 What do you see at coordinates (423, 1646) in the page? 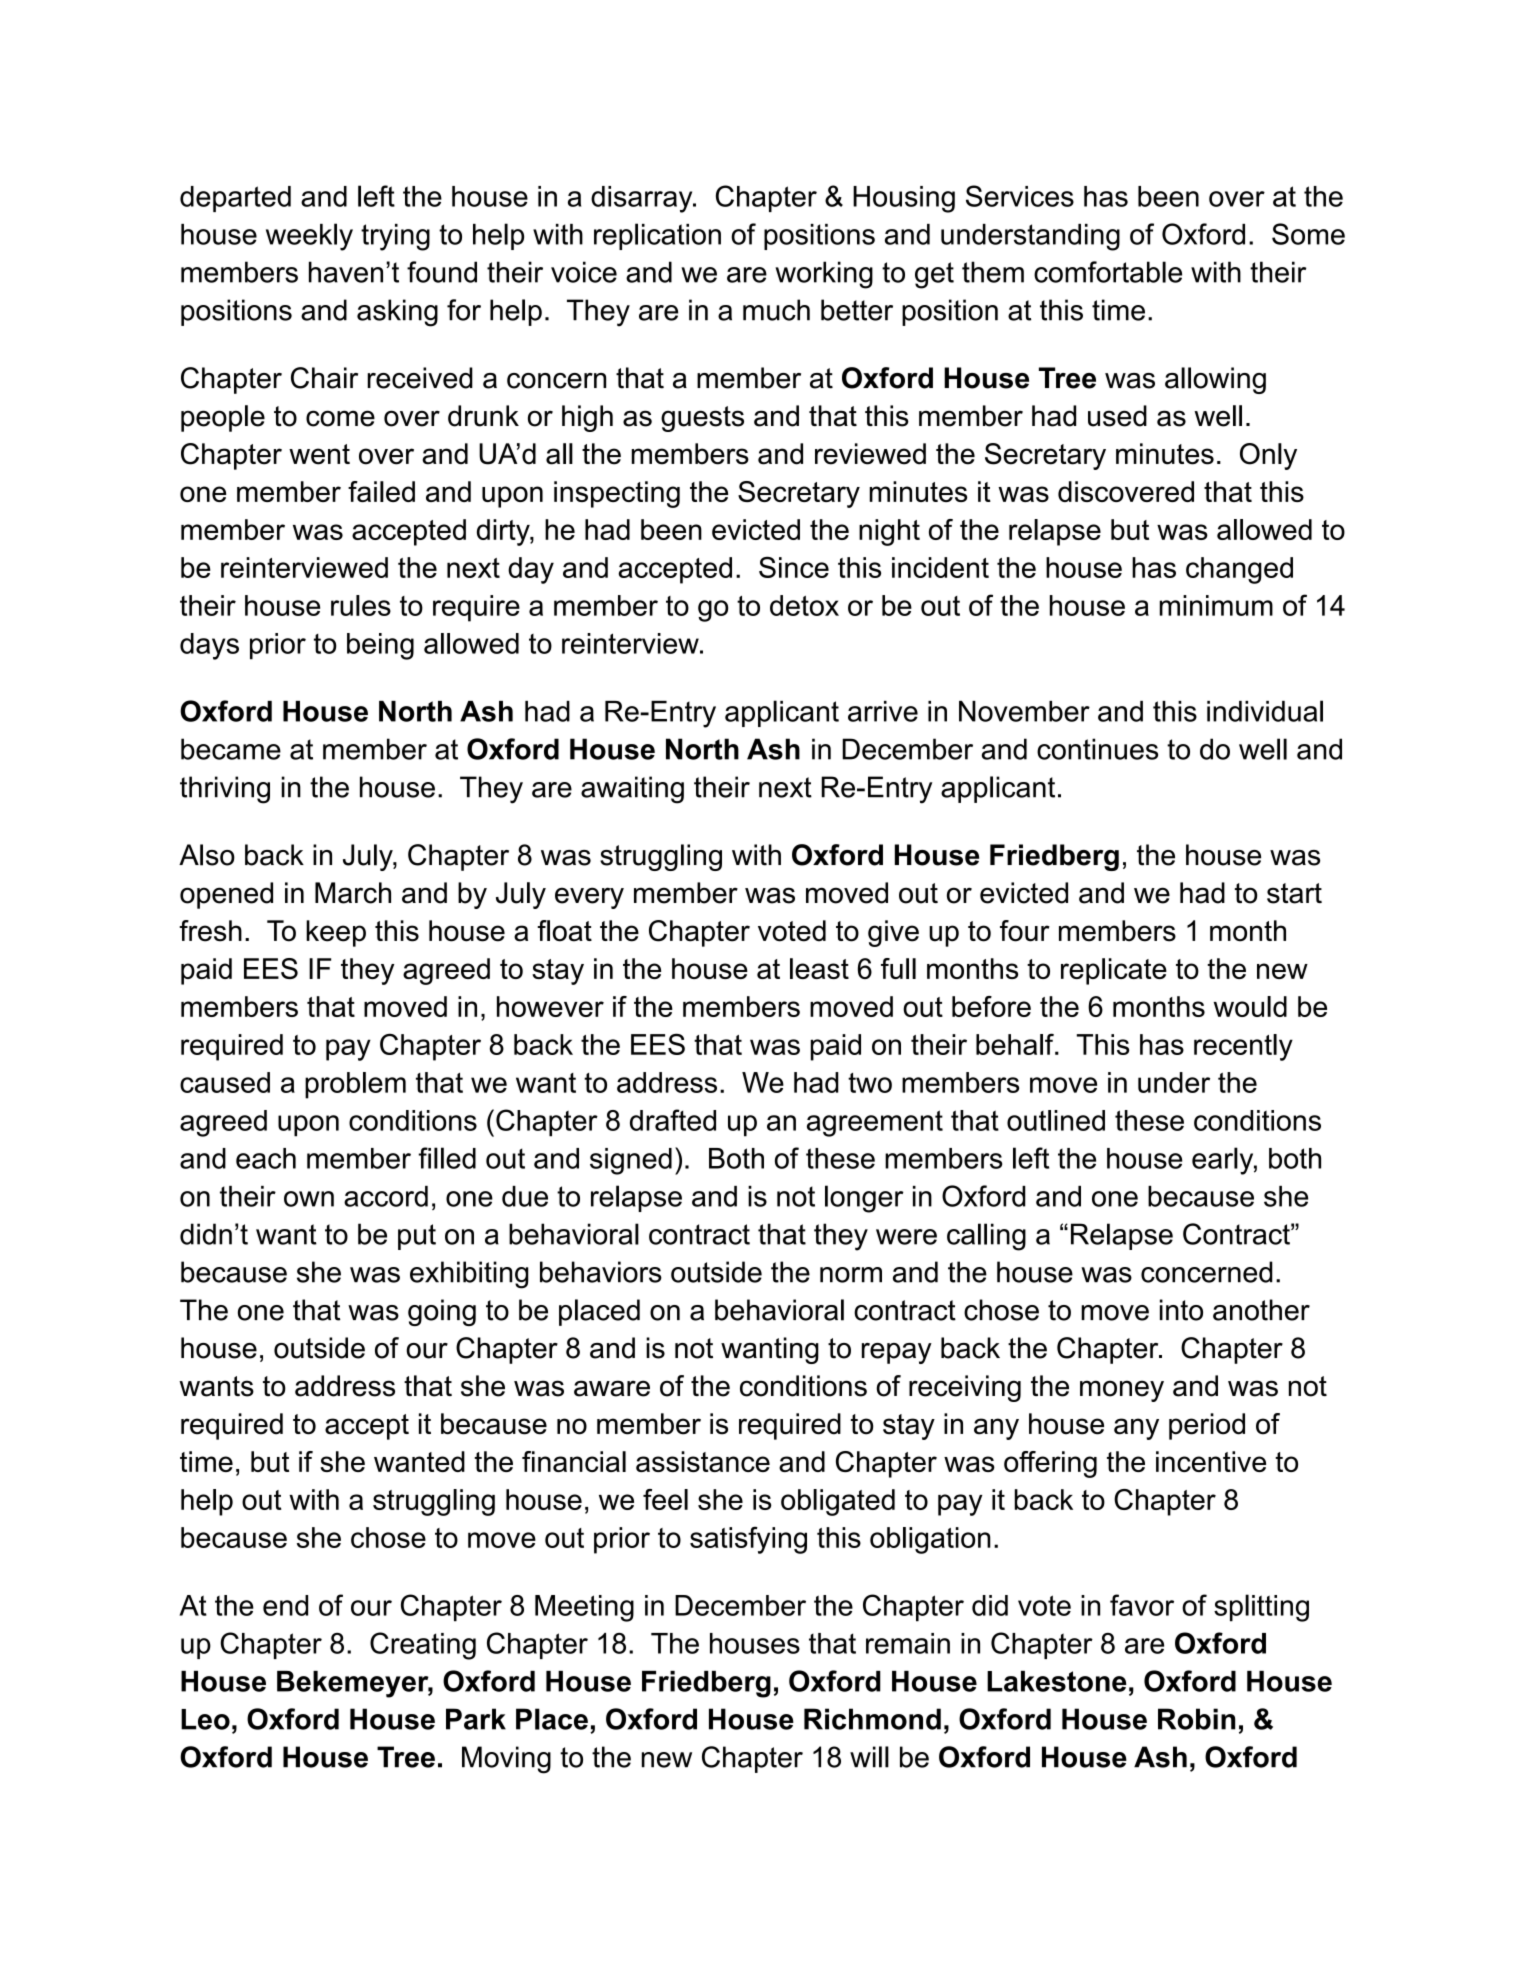
I see `Creating` at bounding box center [423, 1646].
